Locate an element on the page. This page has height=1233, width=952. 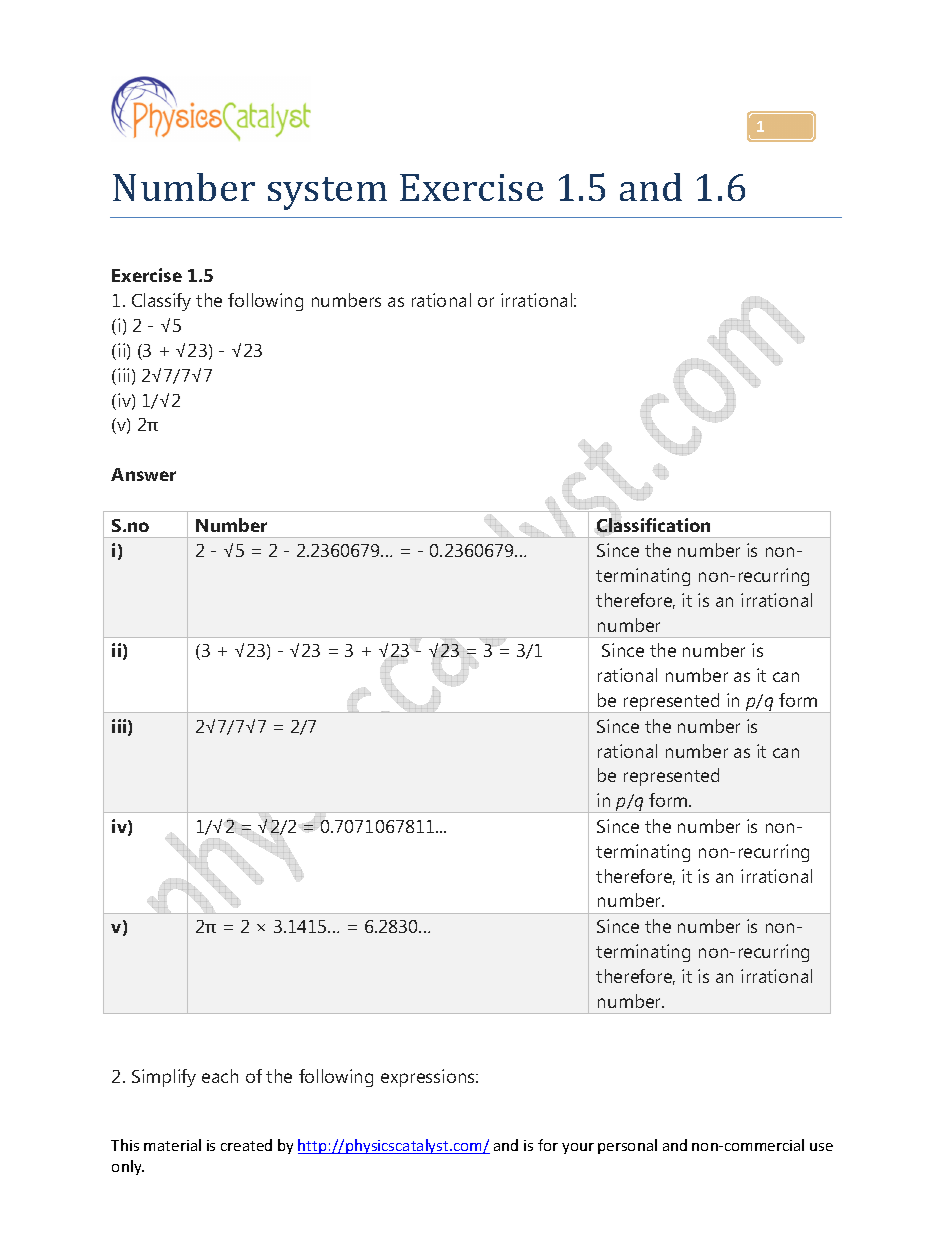
your is located at coordinates (578, 1148).
